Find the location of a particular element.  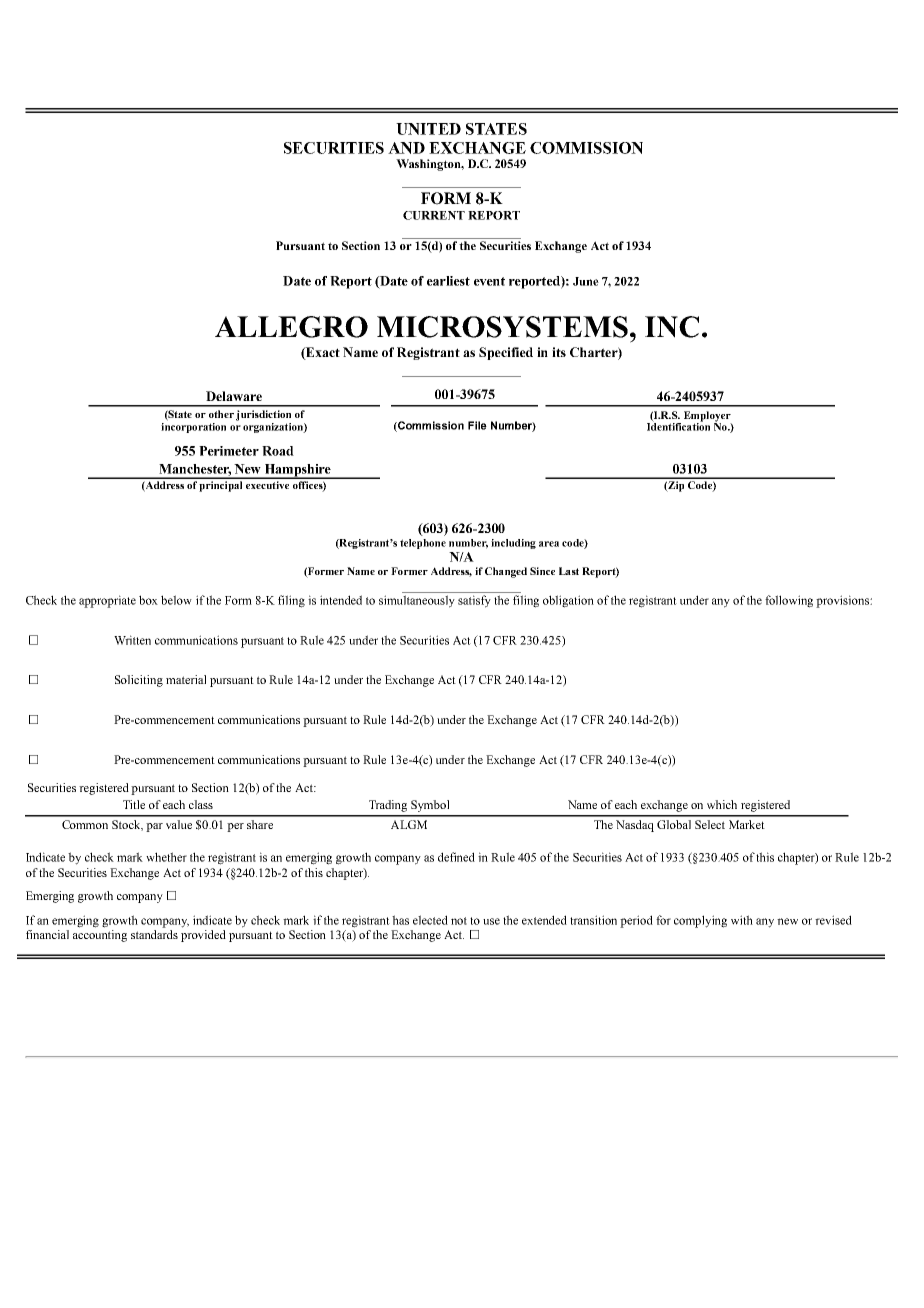

Employer is located at coordinates (708, 417).
